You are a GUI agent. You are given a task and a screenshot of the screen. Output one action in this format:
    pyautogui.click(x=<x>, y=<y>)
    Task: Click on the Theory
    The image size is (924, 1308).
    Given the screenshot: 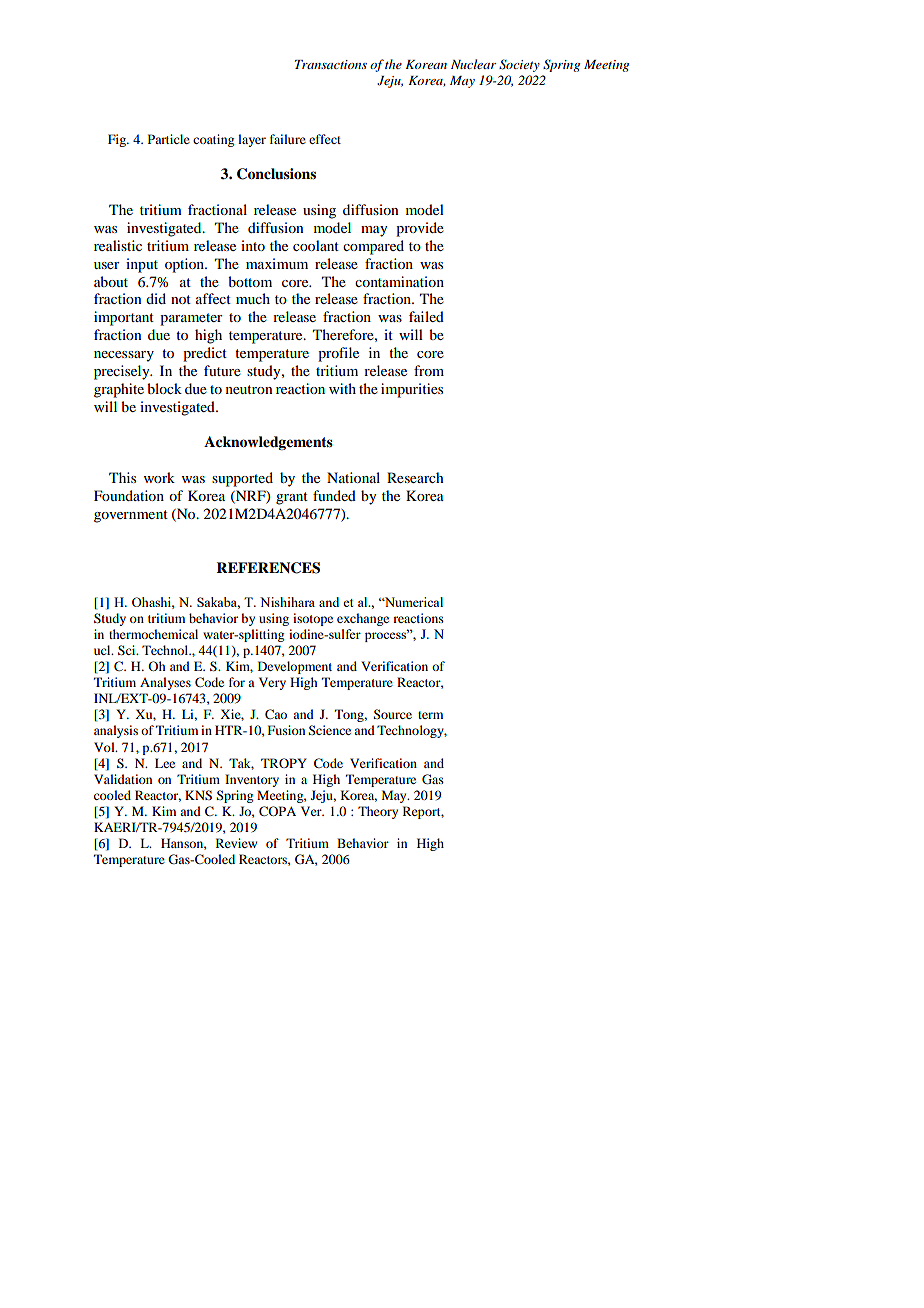 What is the action you would take?
    pyautogui.click(x=378, y=812)
